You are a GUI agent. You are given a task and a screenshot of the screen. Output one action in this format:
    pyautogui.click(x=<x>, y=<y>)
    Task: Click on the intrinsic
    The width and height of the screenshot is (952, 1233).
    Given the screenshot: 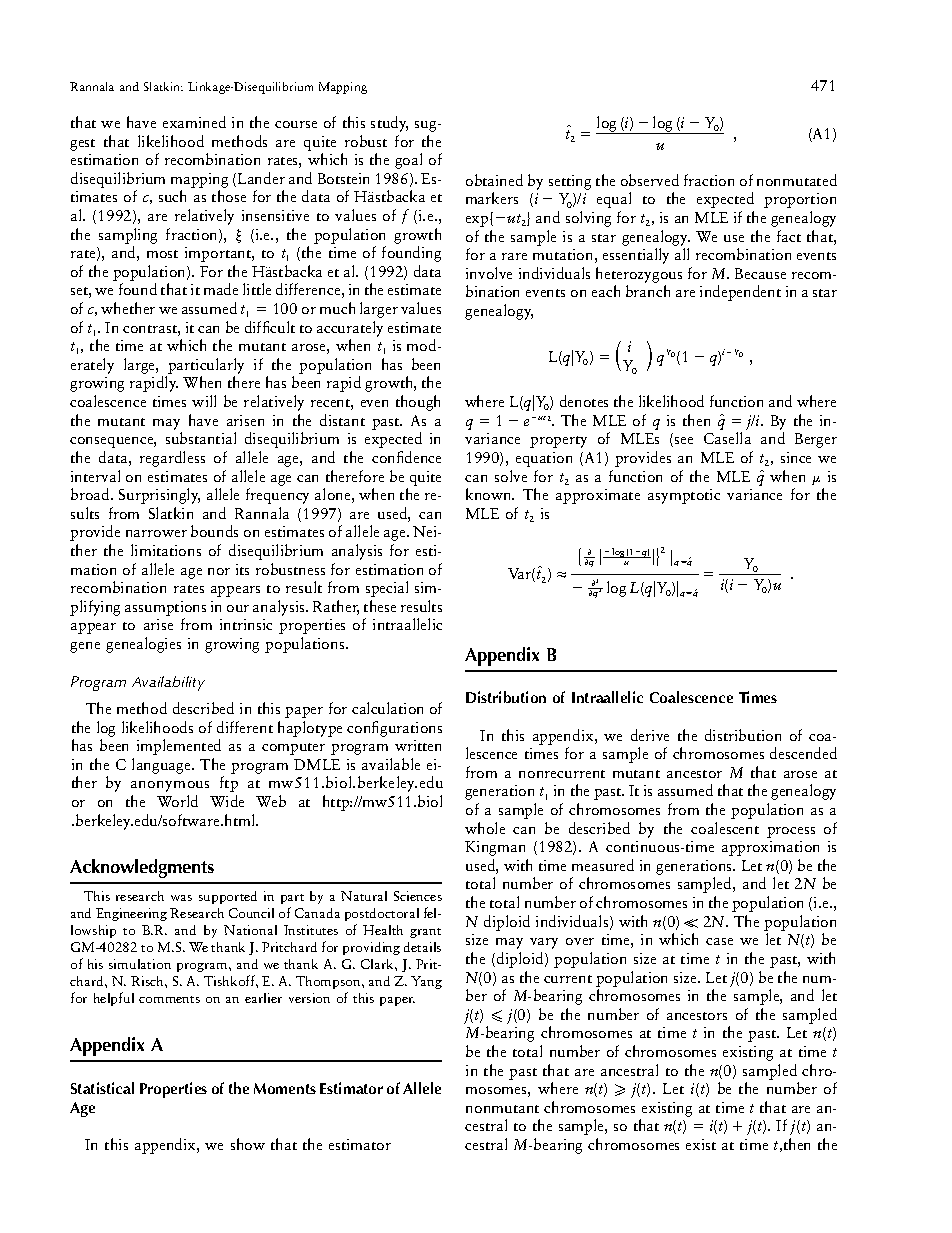 What is the action you would take?
    pyautogui.click(x=246, y=624)
